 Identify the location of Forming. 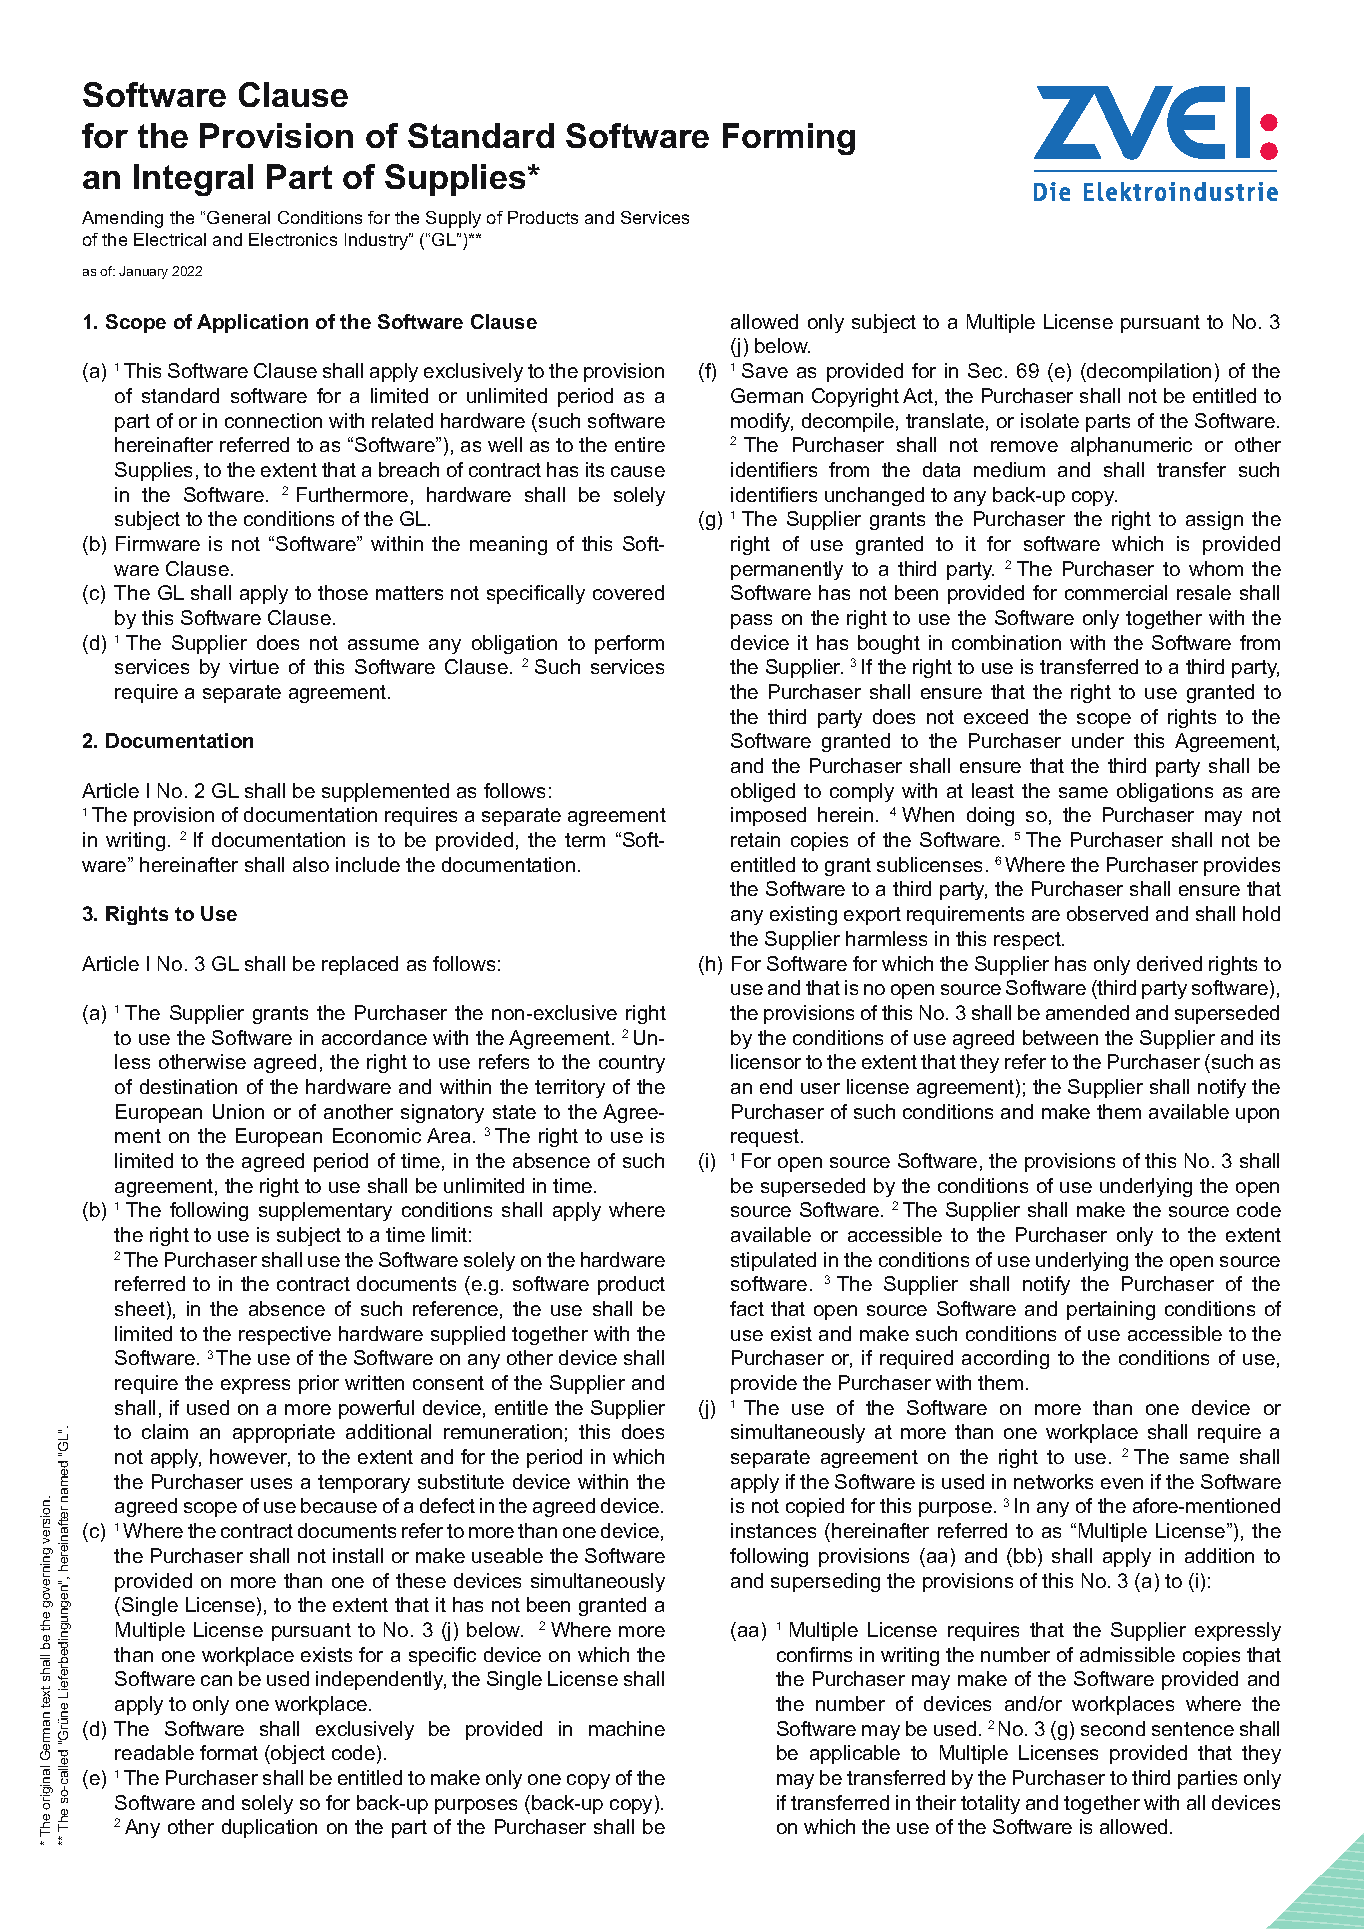
(789, 139).
